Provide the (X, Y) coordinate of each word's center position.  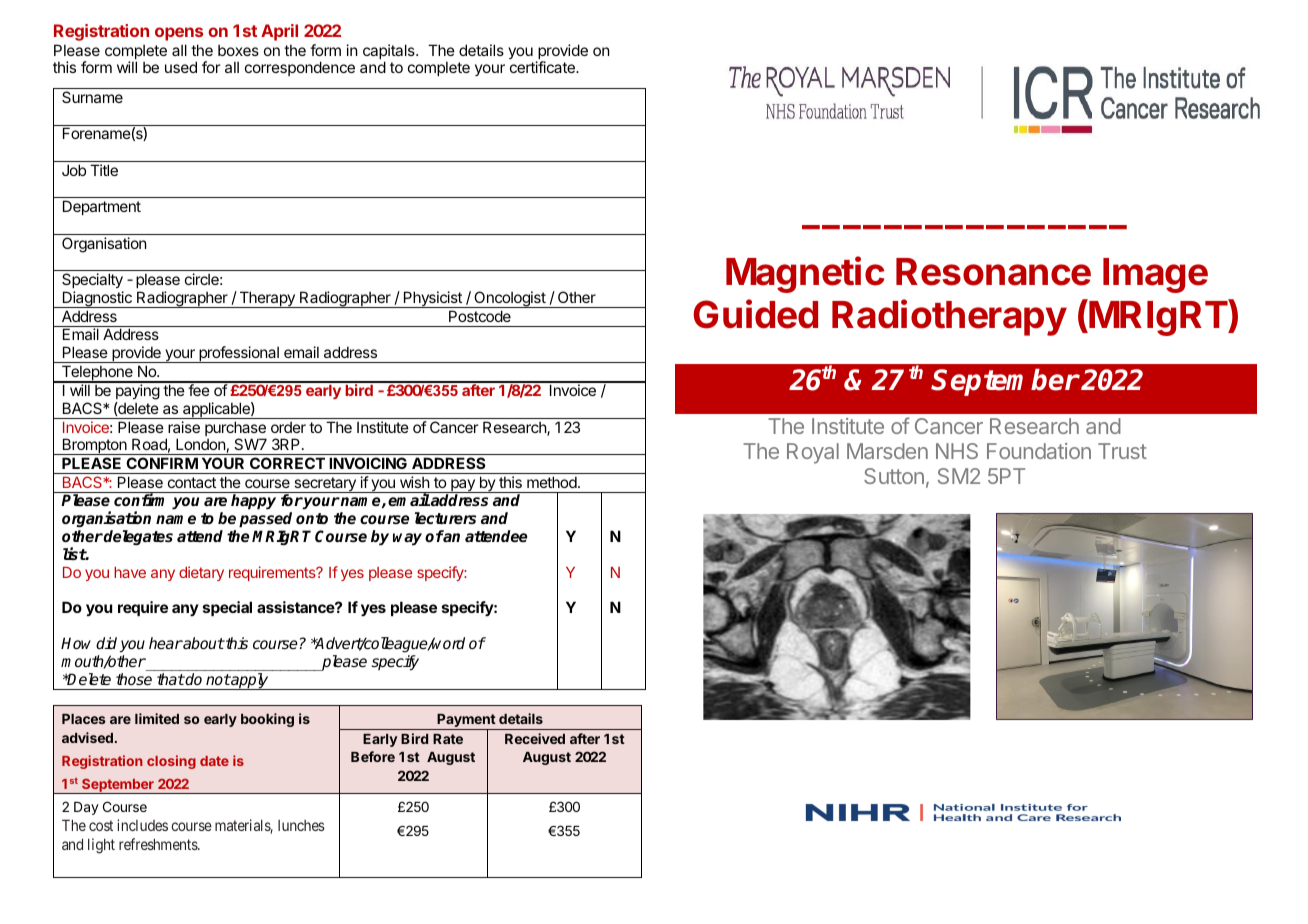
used (181, 67)
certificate (543, 67)
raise (184, 427)
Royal (813, 453)
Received (535, 738)
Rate (448, 739)
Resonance (993, 272)
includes (142, 825)
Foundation (1039, 451)
